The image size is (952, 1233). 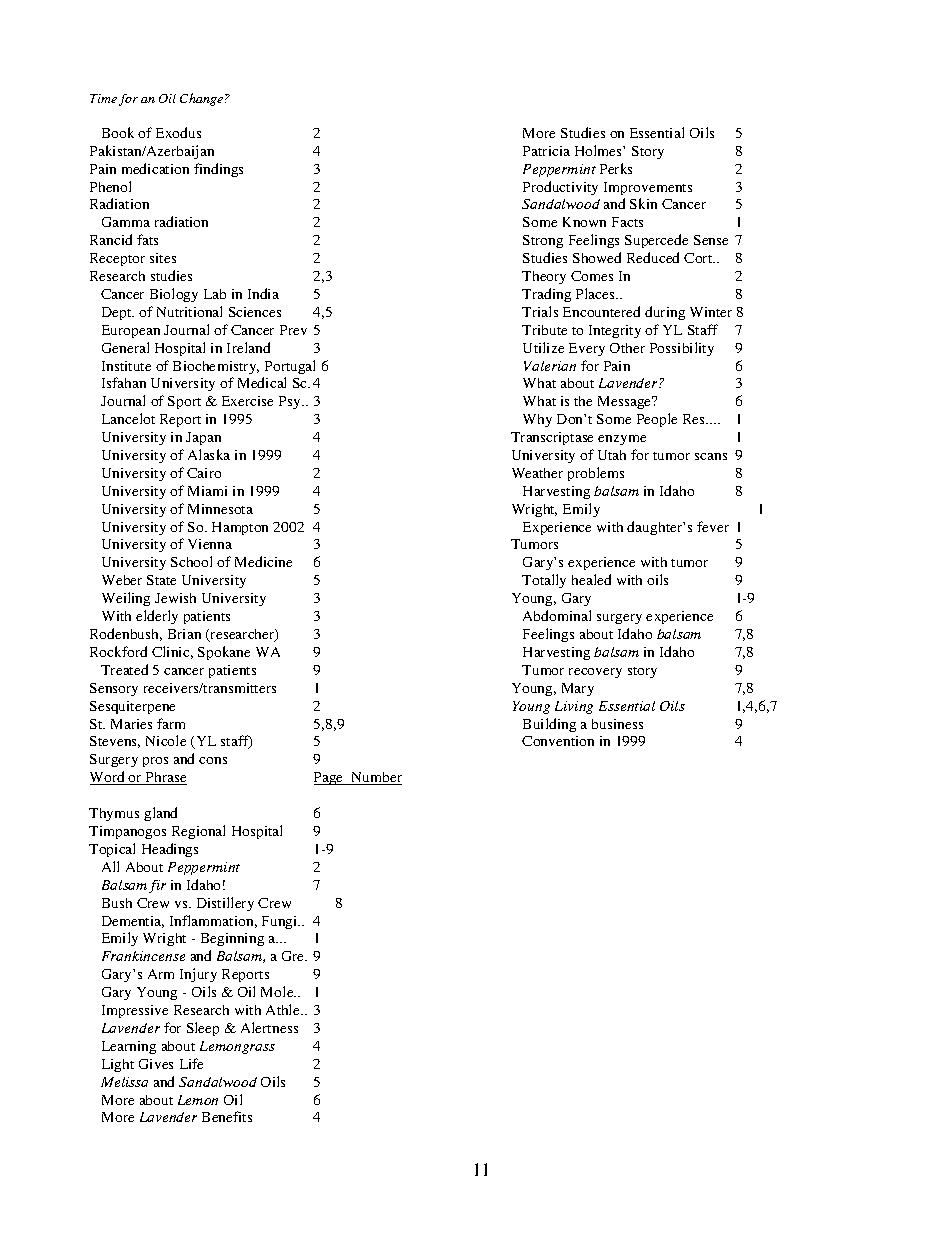 I want to click on Exodus, so click(x=178, y=132).
